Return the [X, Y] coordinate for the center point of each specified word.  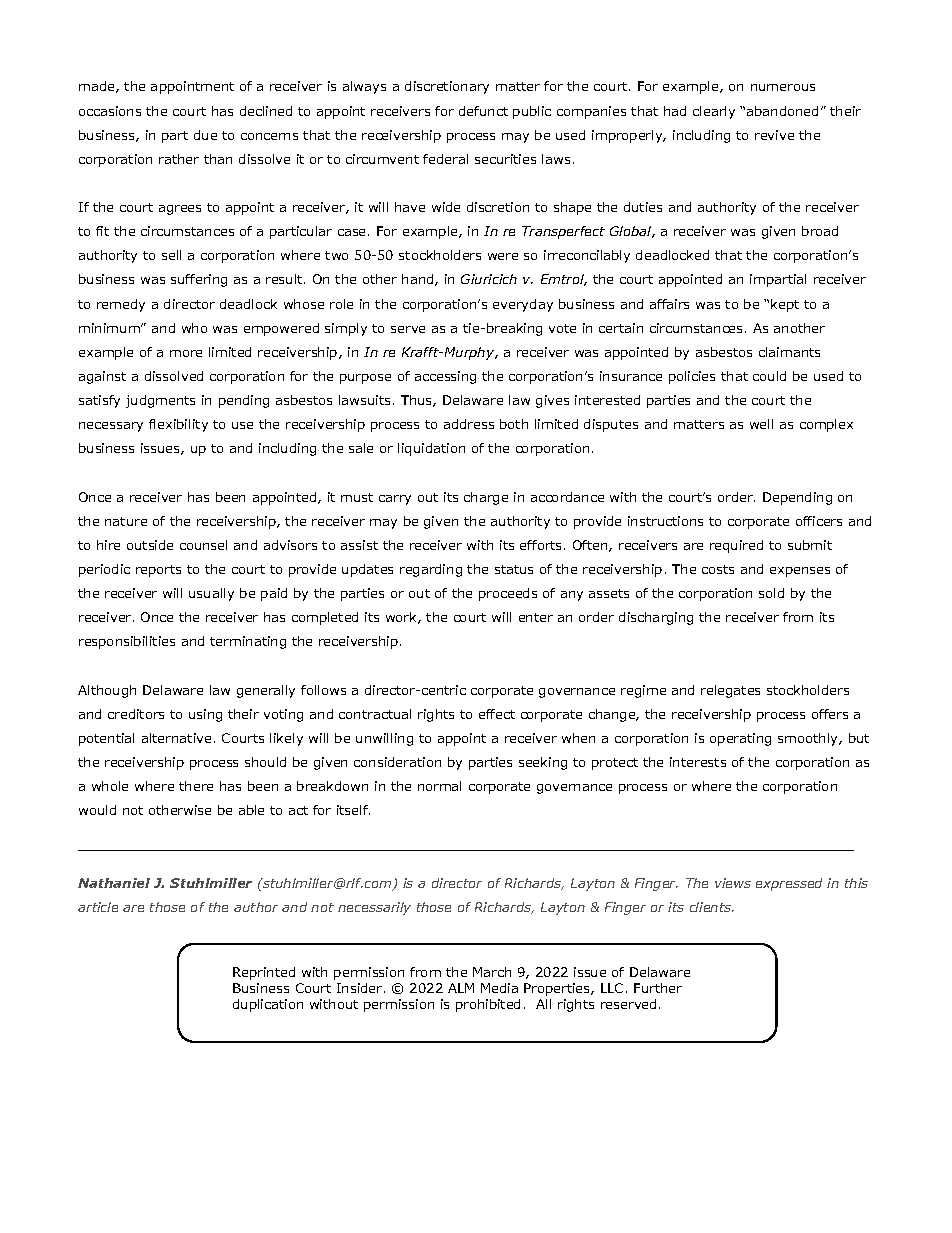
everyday [523, 305]
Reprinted [264, 973]
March [492, 972]
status [514, 569]
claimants [789, 352]
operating [740, 739]
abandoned [782, 111]
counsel [203, 545]
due [205, 135]
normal [439, 786]
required [736, 546]
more [186, 353]
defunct [483, 111]
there [196, 786]
